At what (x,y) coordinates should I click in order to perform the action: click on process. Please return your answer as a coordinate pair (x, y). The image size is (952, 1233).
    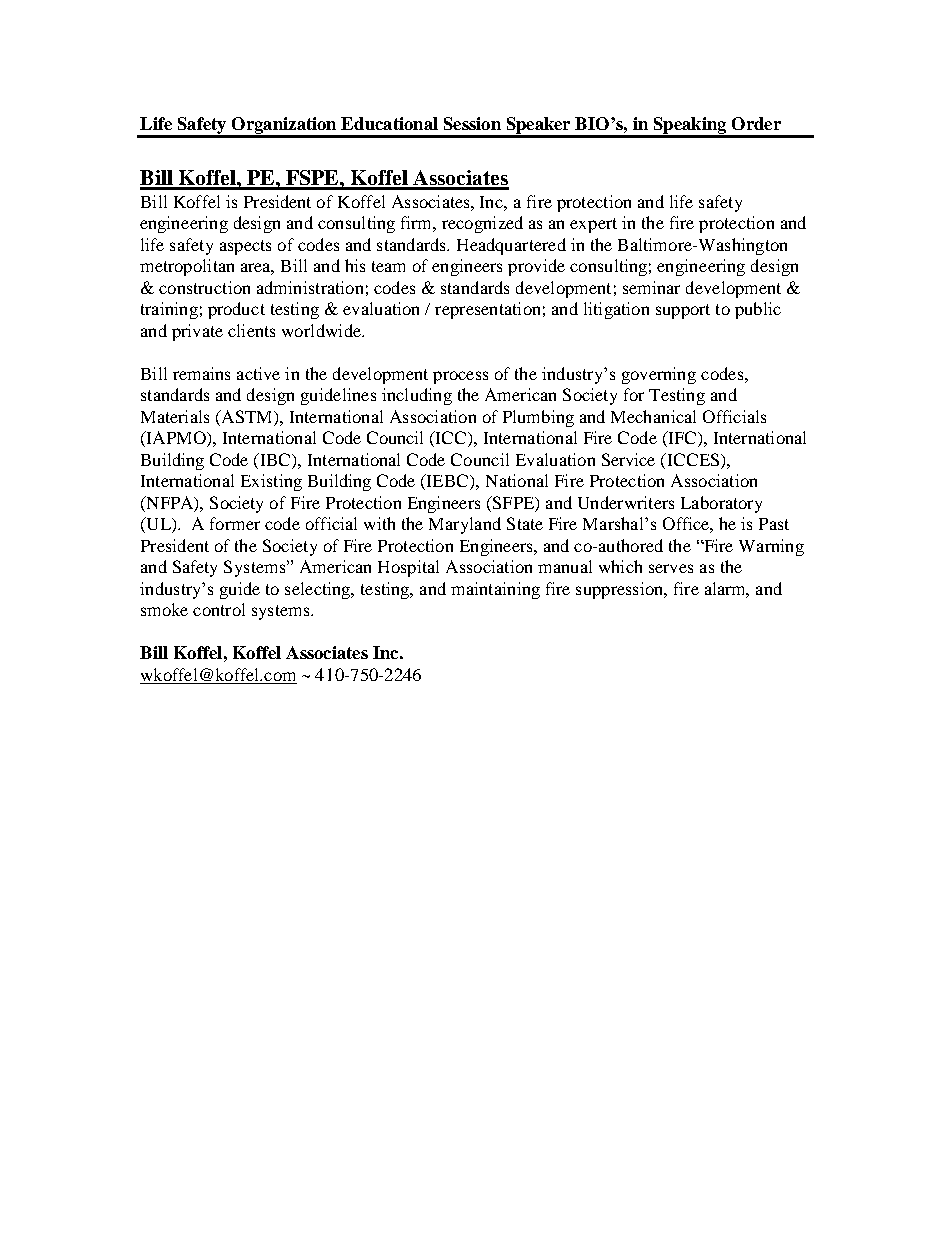
    Looking at the image, I should click on (460, 377).
